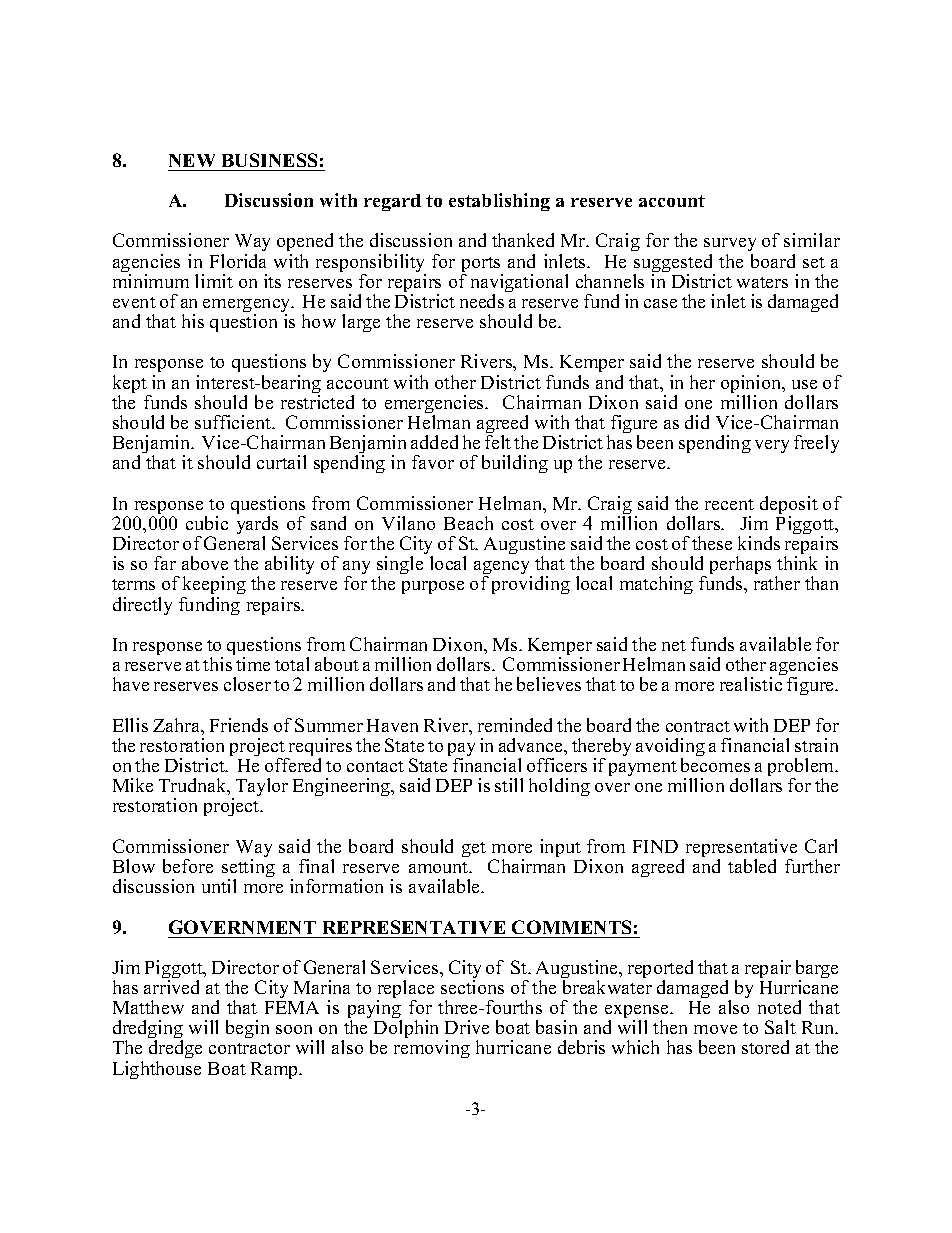 This screenshot has height=1233, width=952. What do you see at coordinates (752, 866) in the screenshot?
I see `tabled` at bounding box center [752, 866].
